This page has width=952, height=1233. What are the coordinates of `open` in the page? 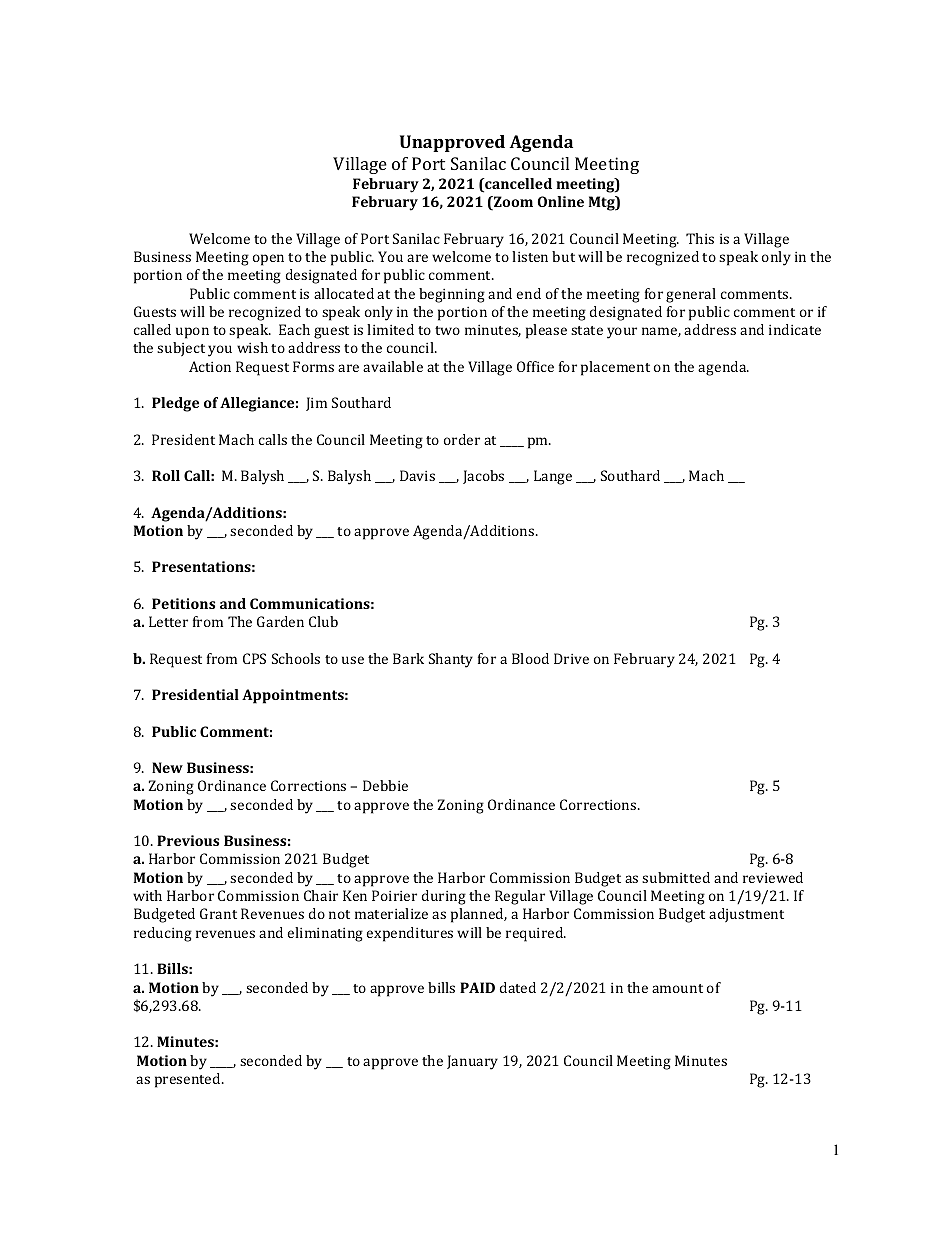 It's located at (268, 260).
